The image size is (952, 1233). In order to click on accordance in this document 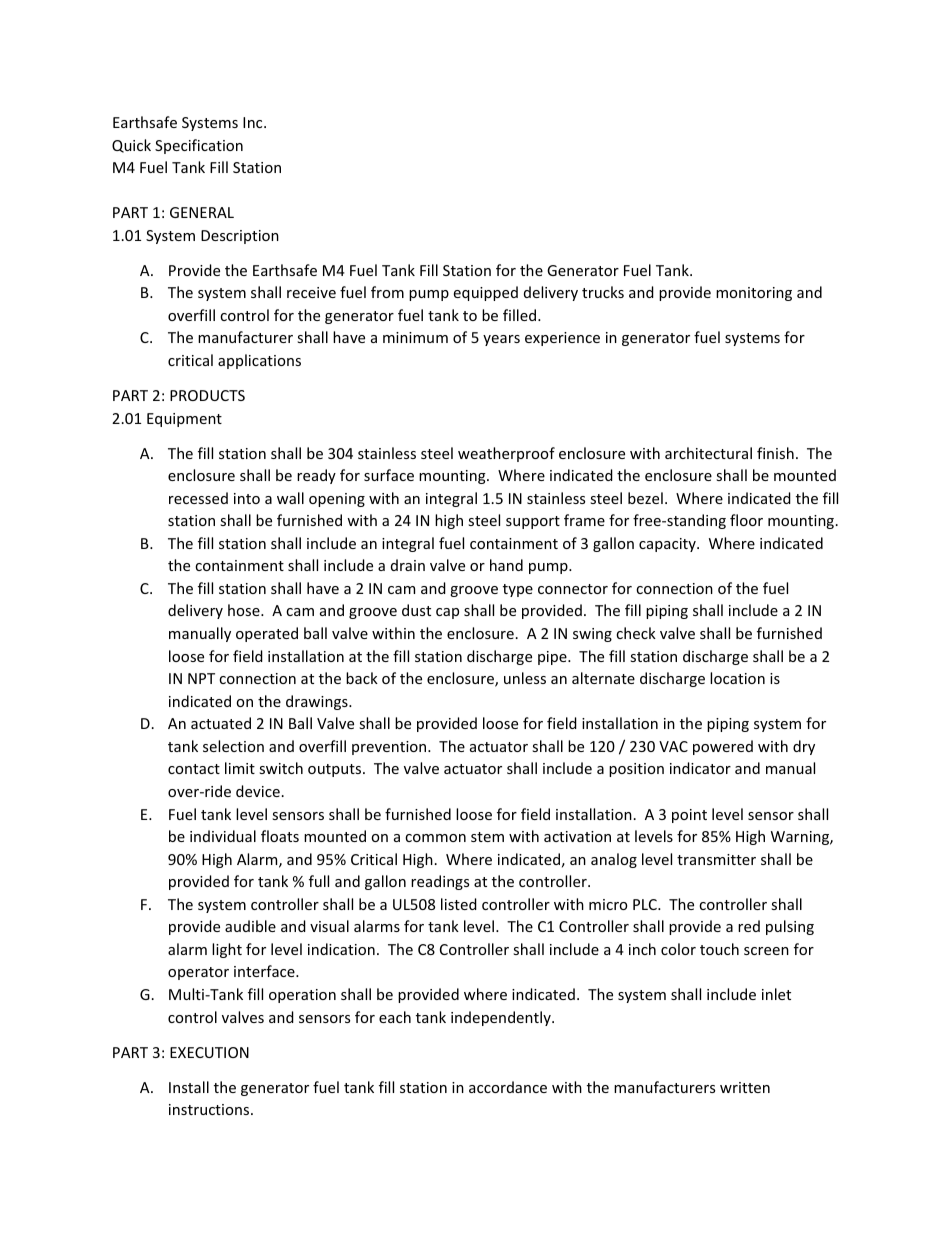, I will do `click(508, 1087)`.
